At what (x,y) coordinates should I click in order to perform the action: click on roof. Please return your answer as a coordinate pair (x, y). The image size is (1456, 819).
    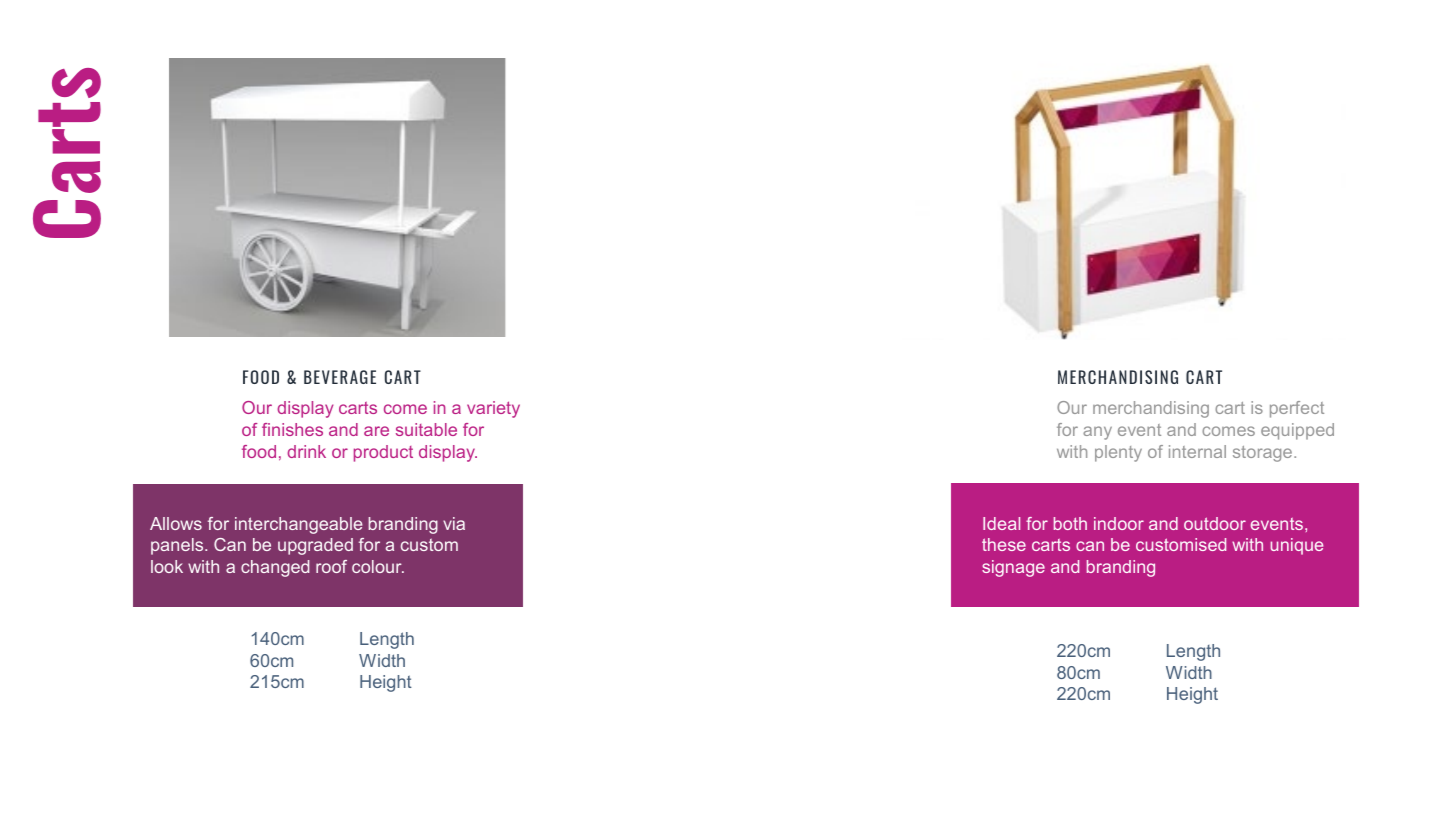
    Looking at the image, I should click on (331, 566).
